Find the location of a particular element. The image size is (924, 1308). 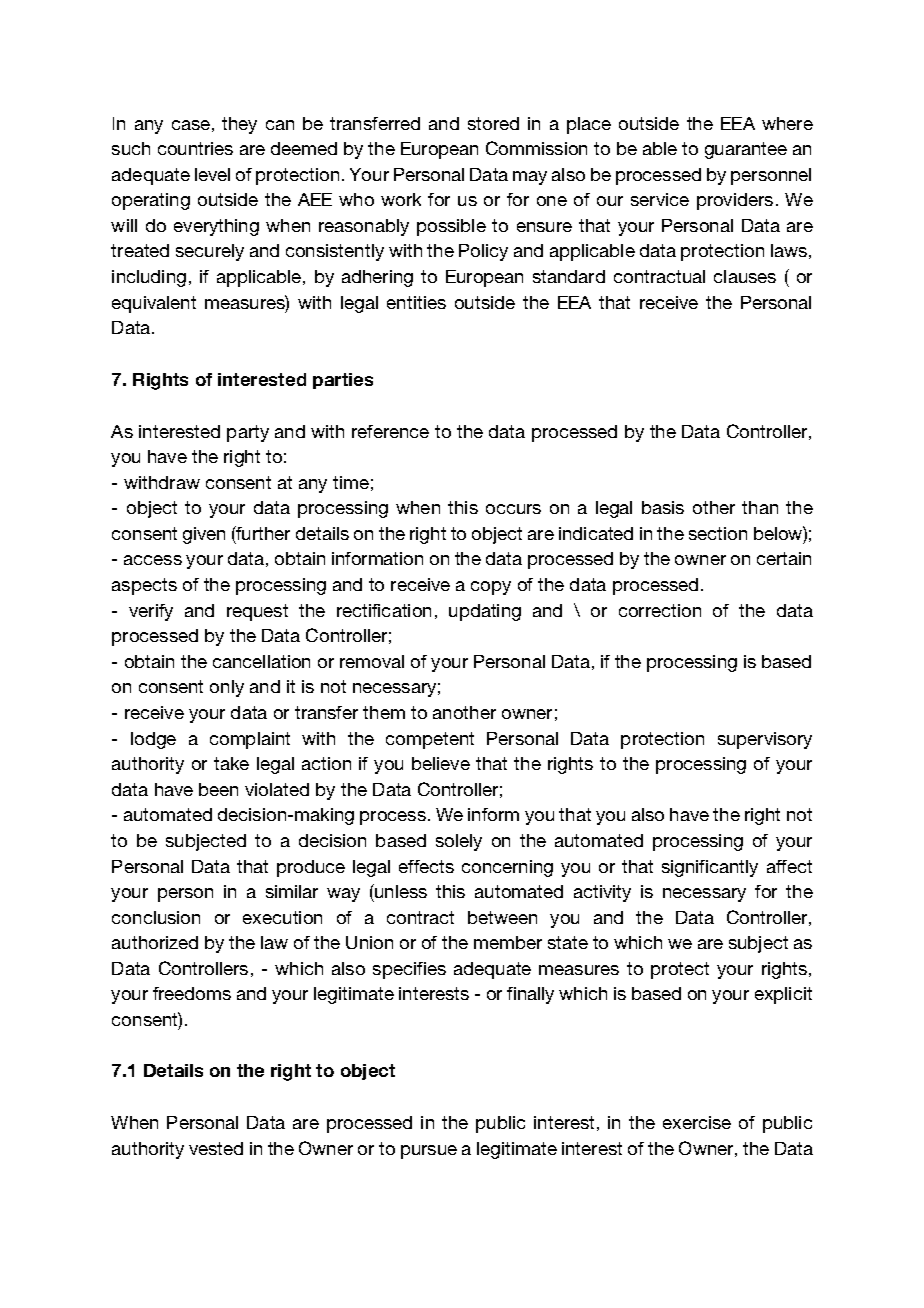

guarantee is located at coordinates (746, 150).
